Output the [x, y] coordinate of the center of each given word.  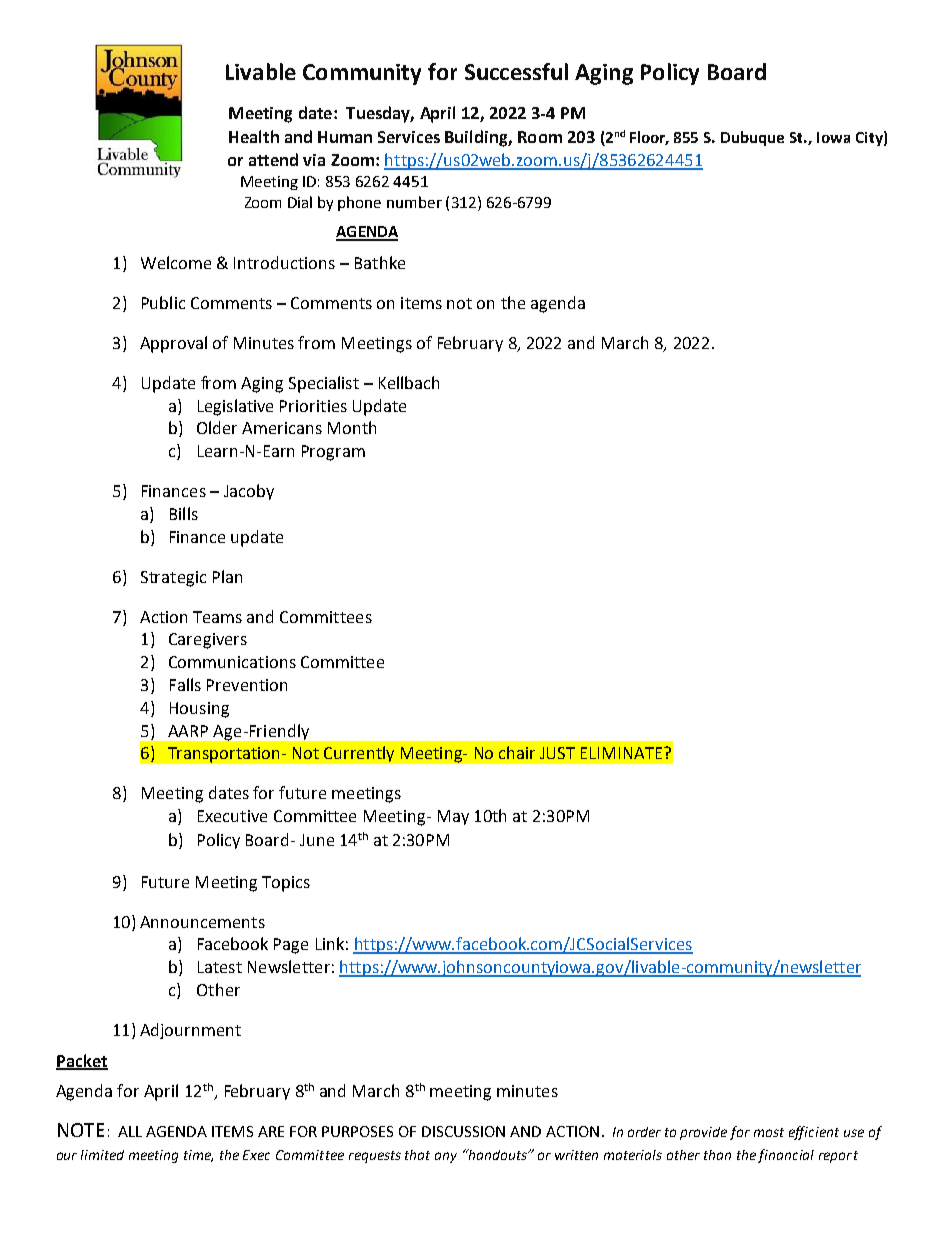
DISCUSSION [463, 1131]
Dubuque [752, 138]
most [769, 1132]
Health [254, 136]
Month [352, 427]
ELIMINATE [623, 753]
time [198, 1156]
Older [217, 427]
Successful [516, 71]
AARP [188, 731]
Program [333, 453]
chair [517, 752]
